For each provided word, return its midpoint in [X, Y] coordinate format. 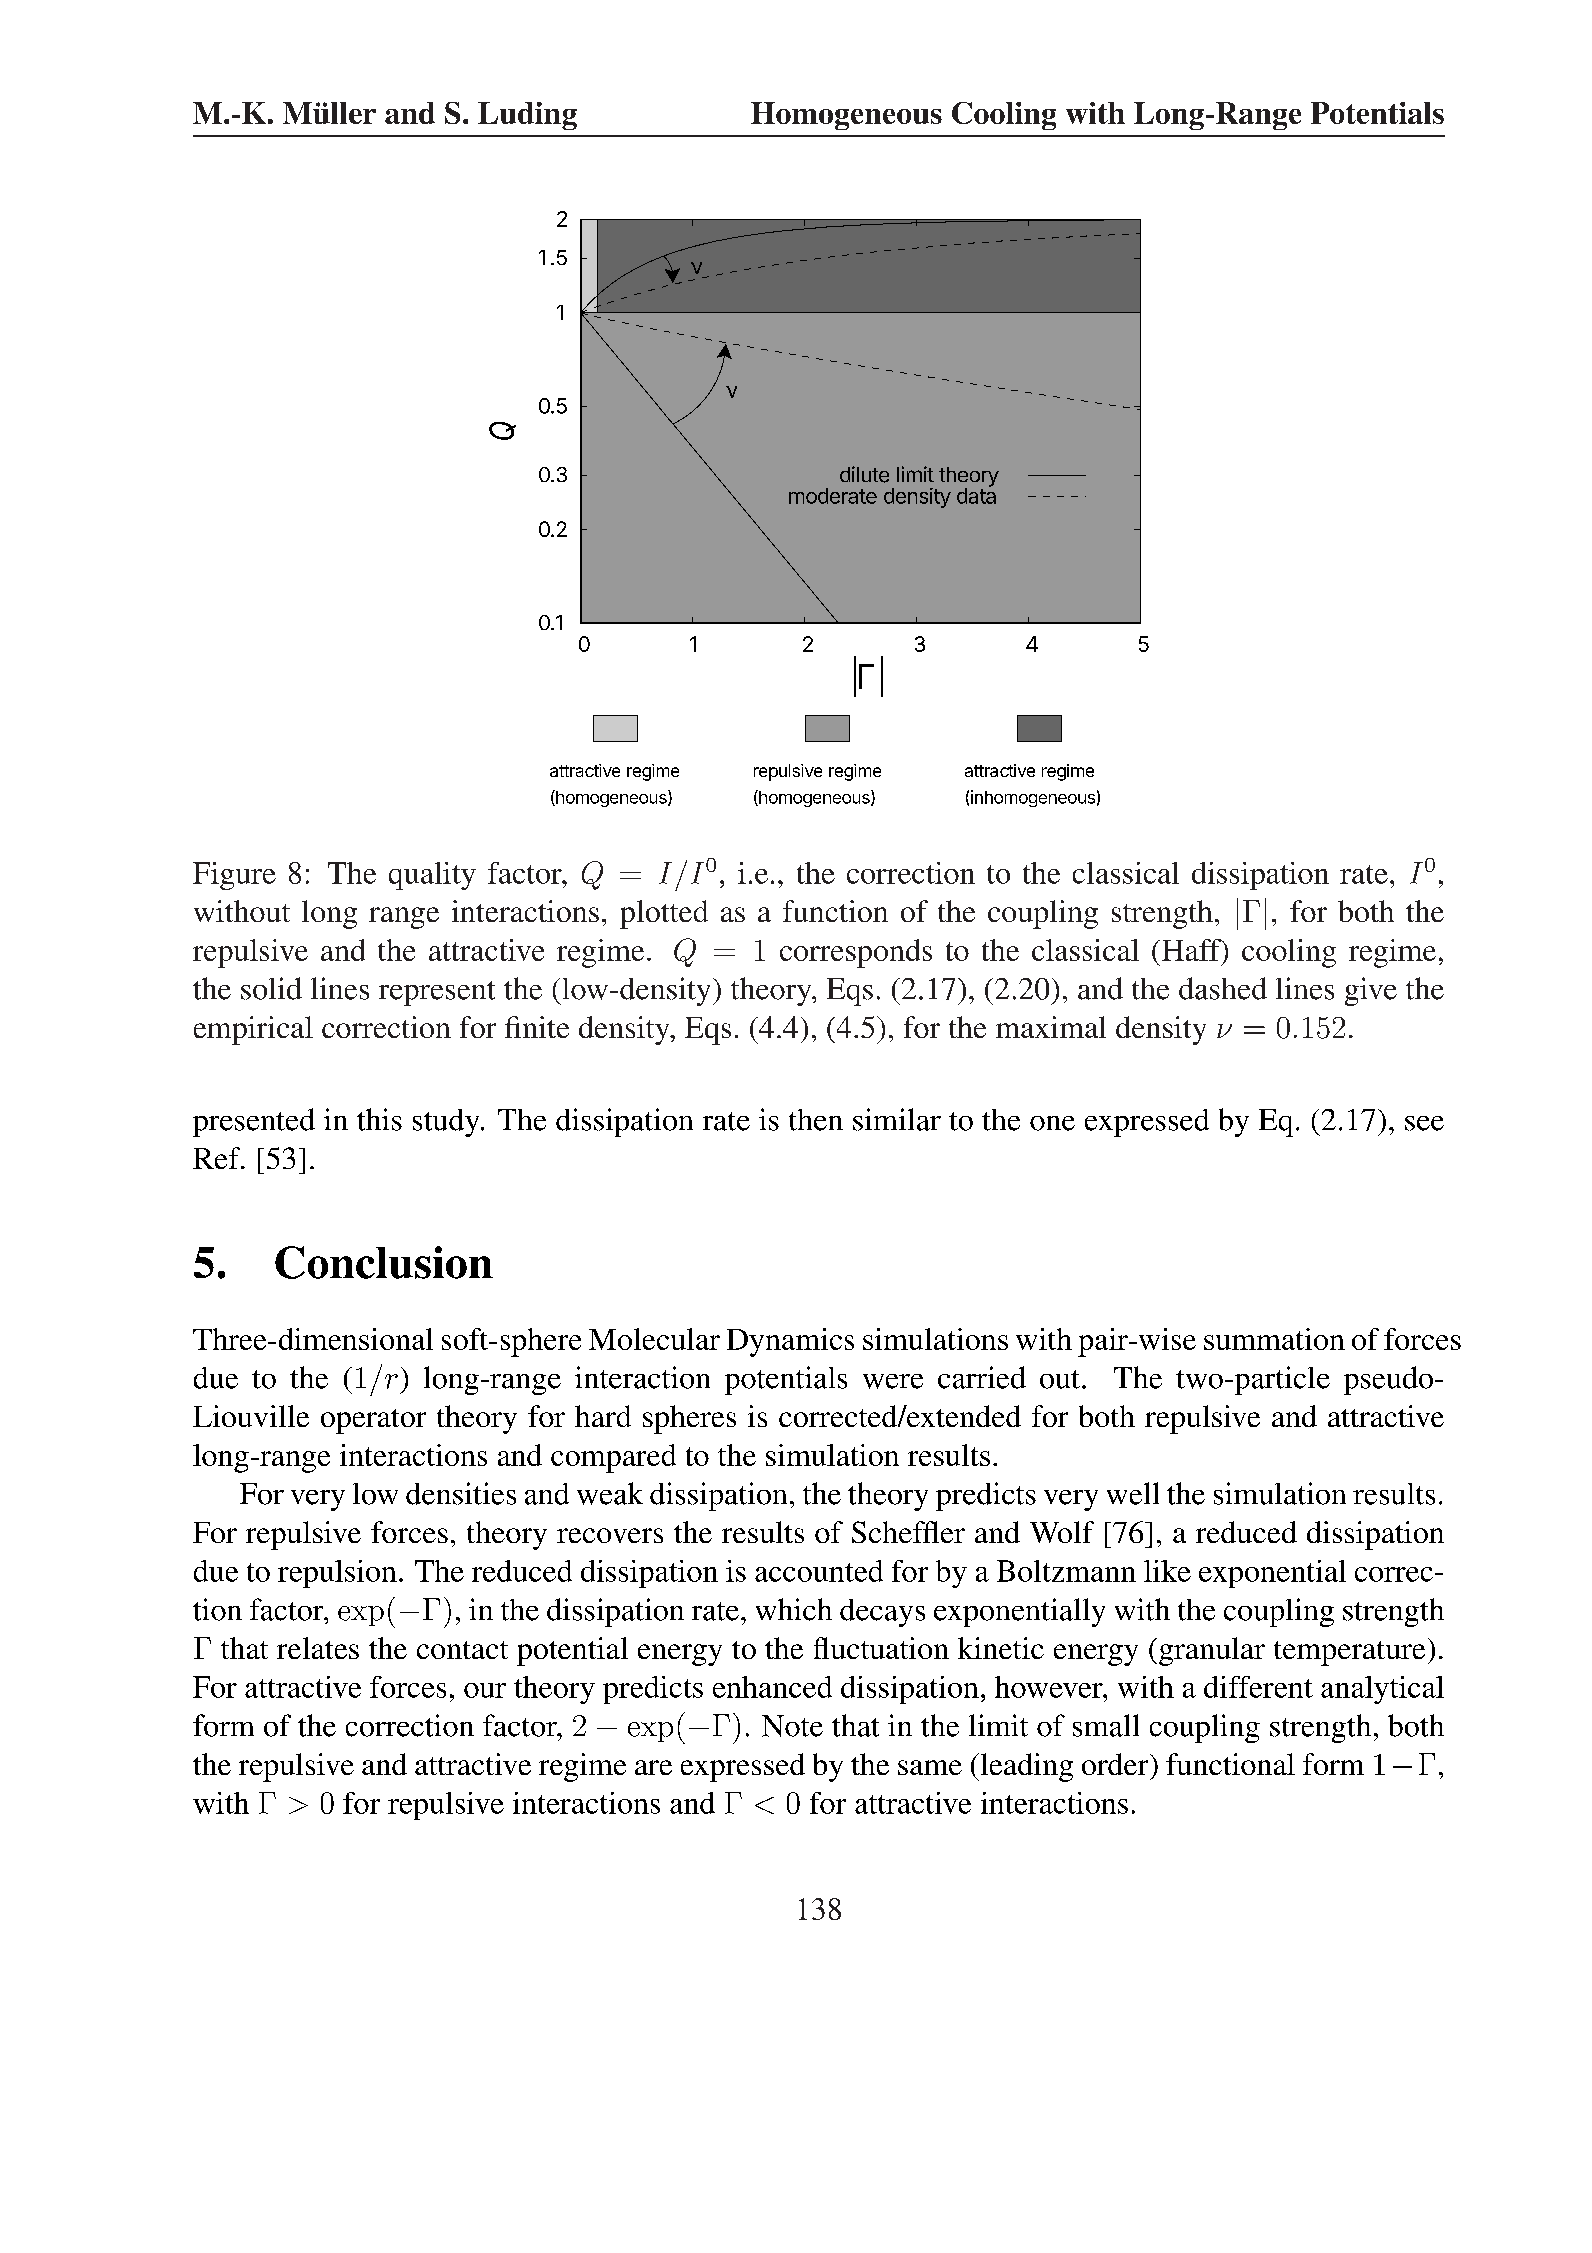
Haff [1192, 950]
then [816, 1120]
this [379, 1119]
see [1424, 1123]
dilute [864, 474]
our [485, 1690]
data [976, 495]
